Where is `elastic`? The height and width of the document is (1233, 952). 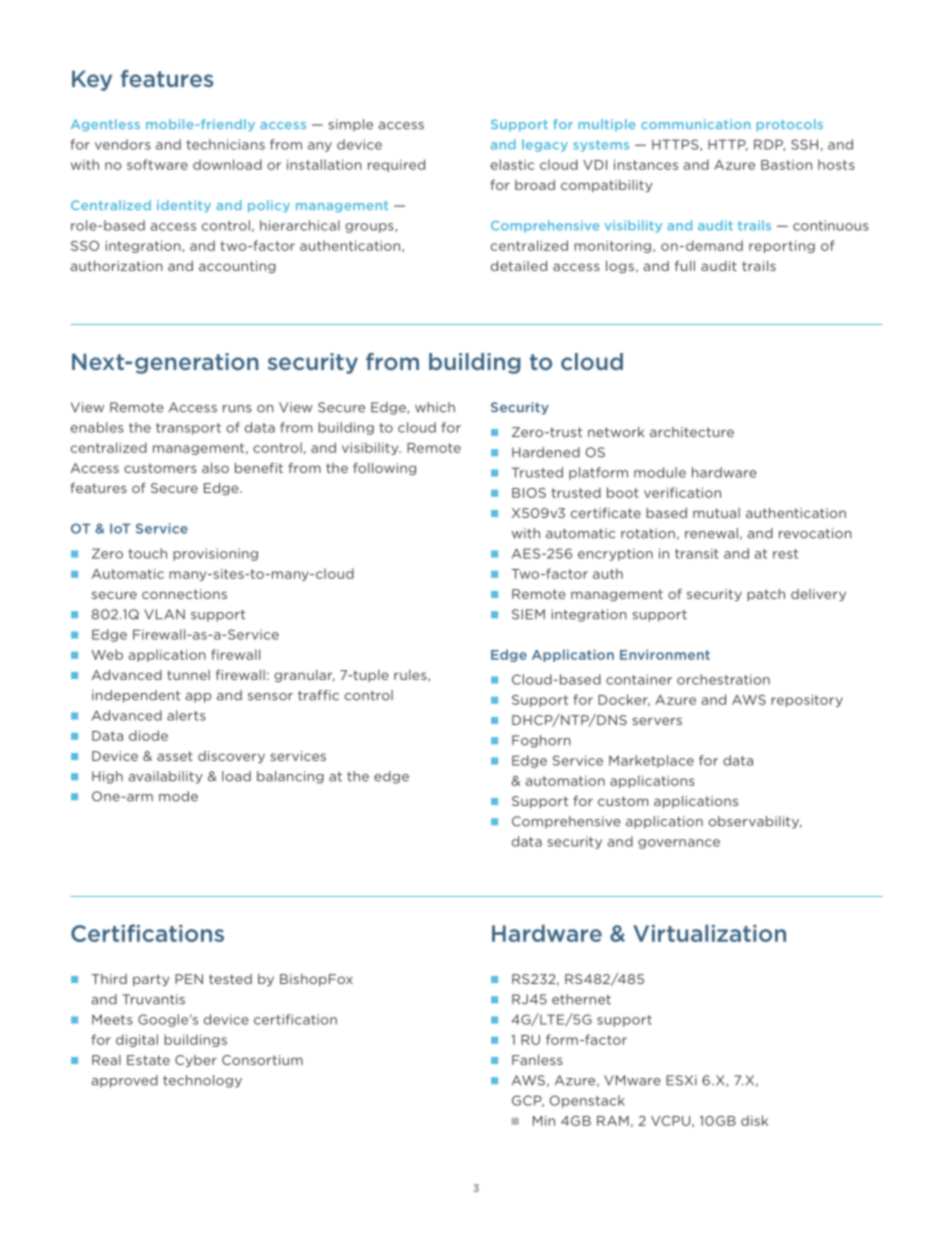
elastic is located at coordinates (512, 164).
